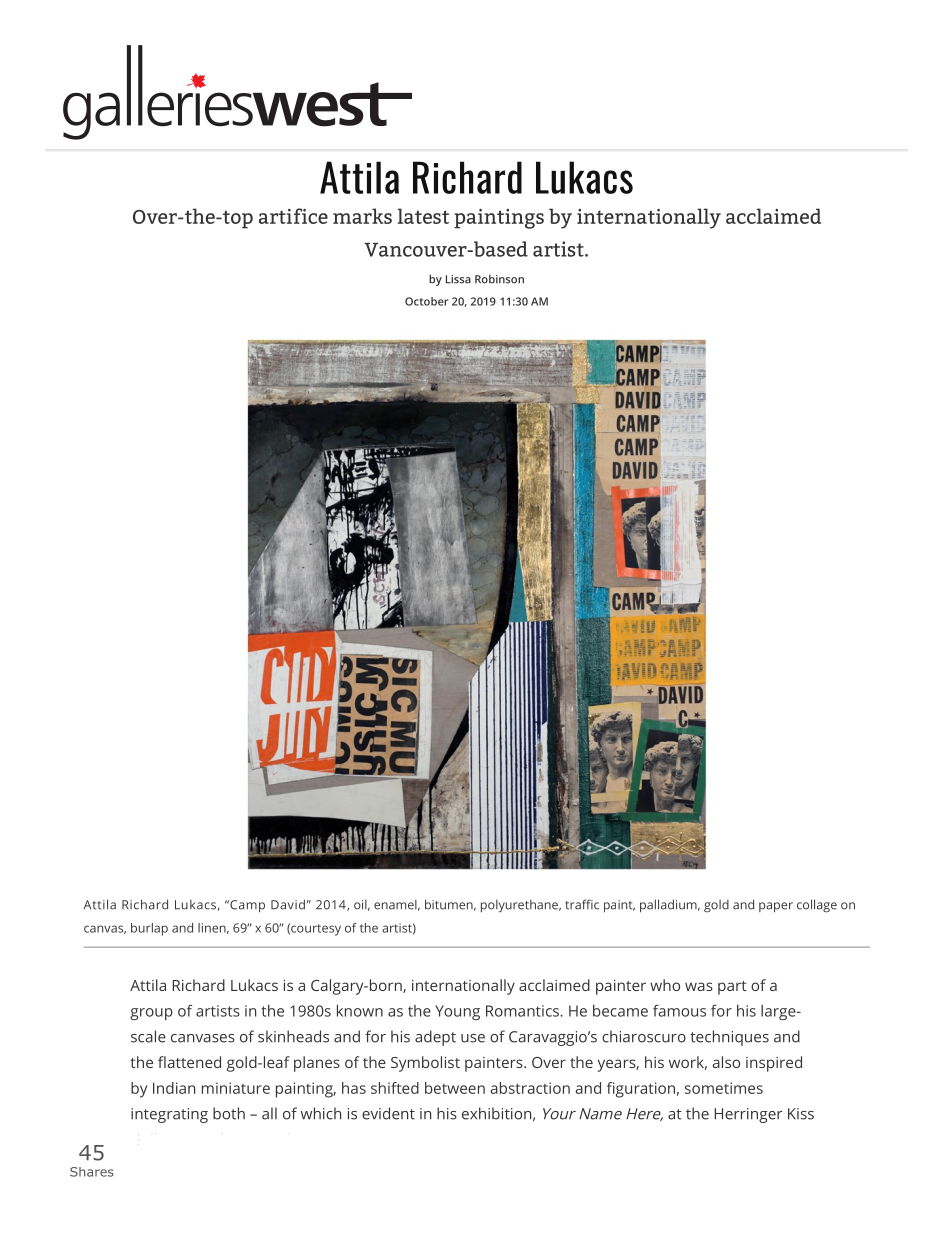 The width and height of the screenshot is (952, 1233). Describe the element at coordinates (457, 1012) in the screenshot. I see `Young` at that location.
